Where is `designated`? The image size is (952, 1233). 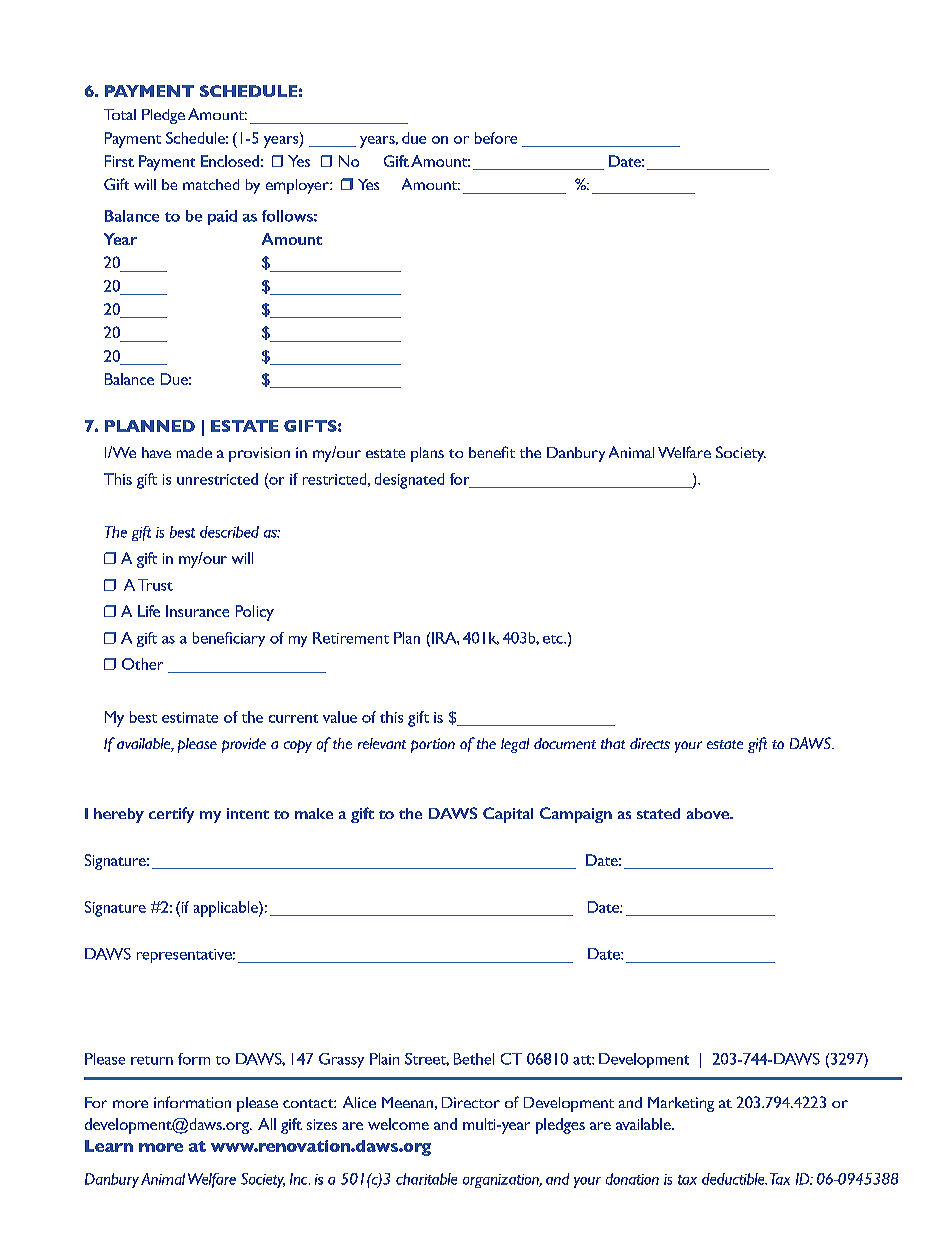 designated is located at coordinates (409, 481).
